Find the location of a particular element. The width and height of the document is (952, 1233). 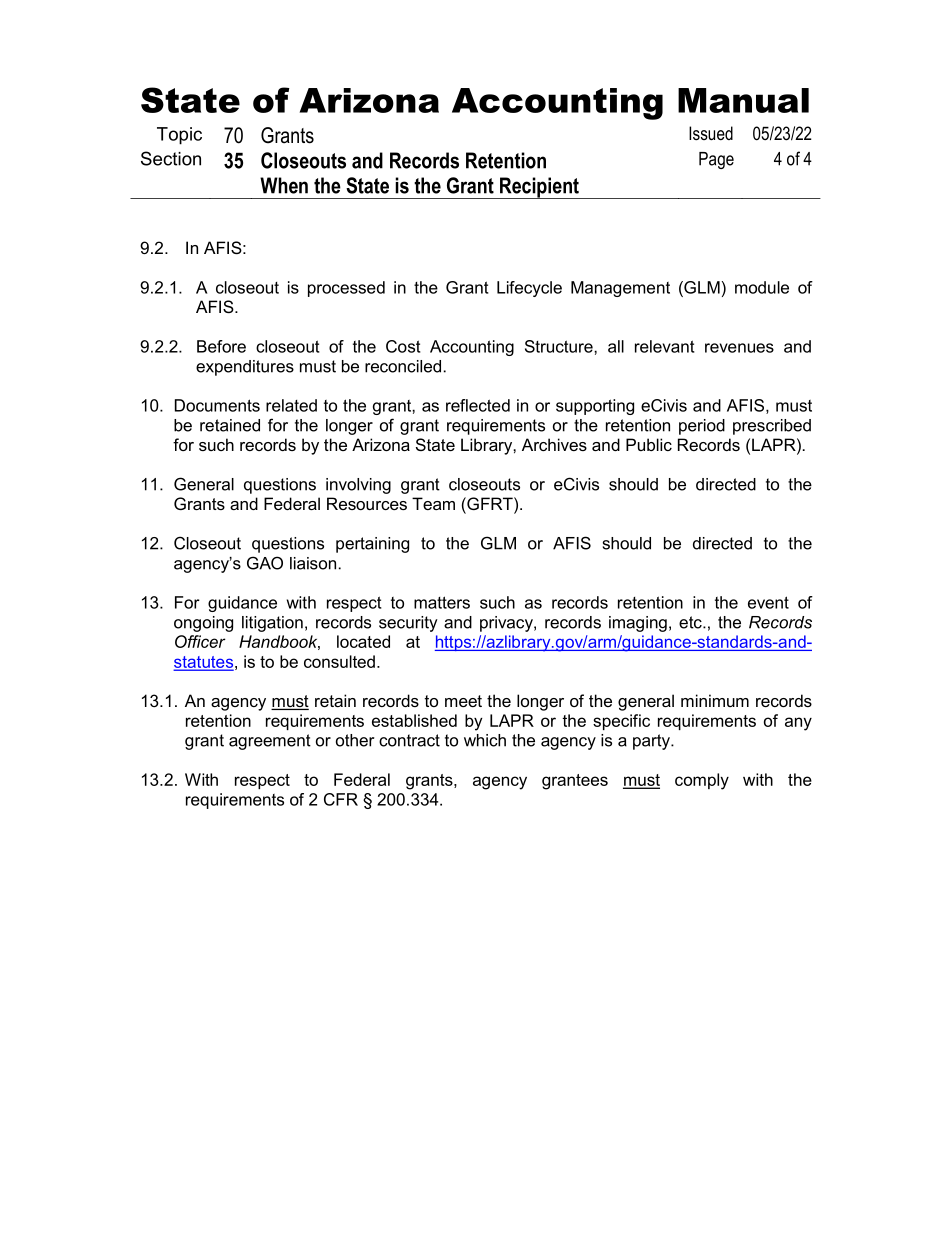

Structure is located at coordinates (560, 346).
